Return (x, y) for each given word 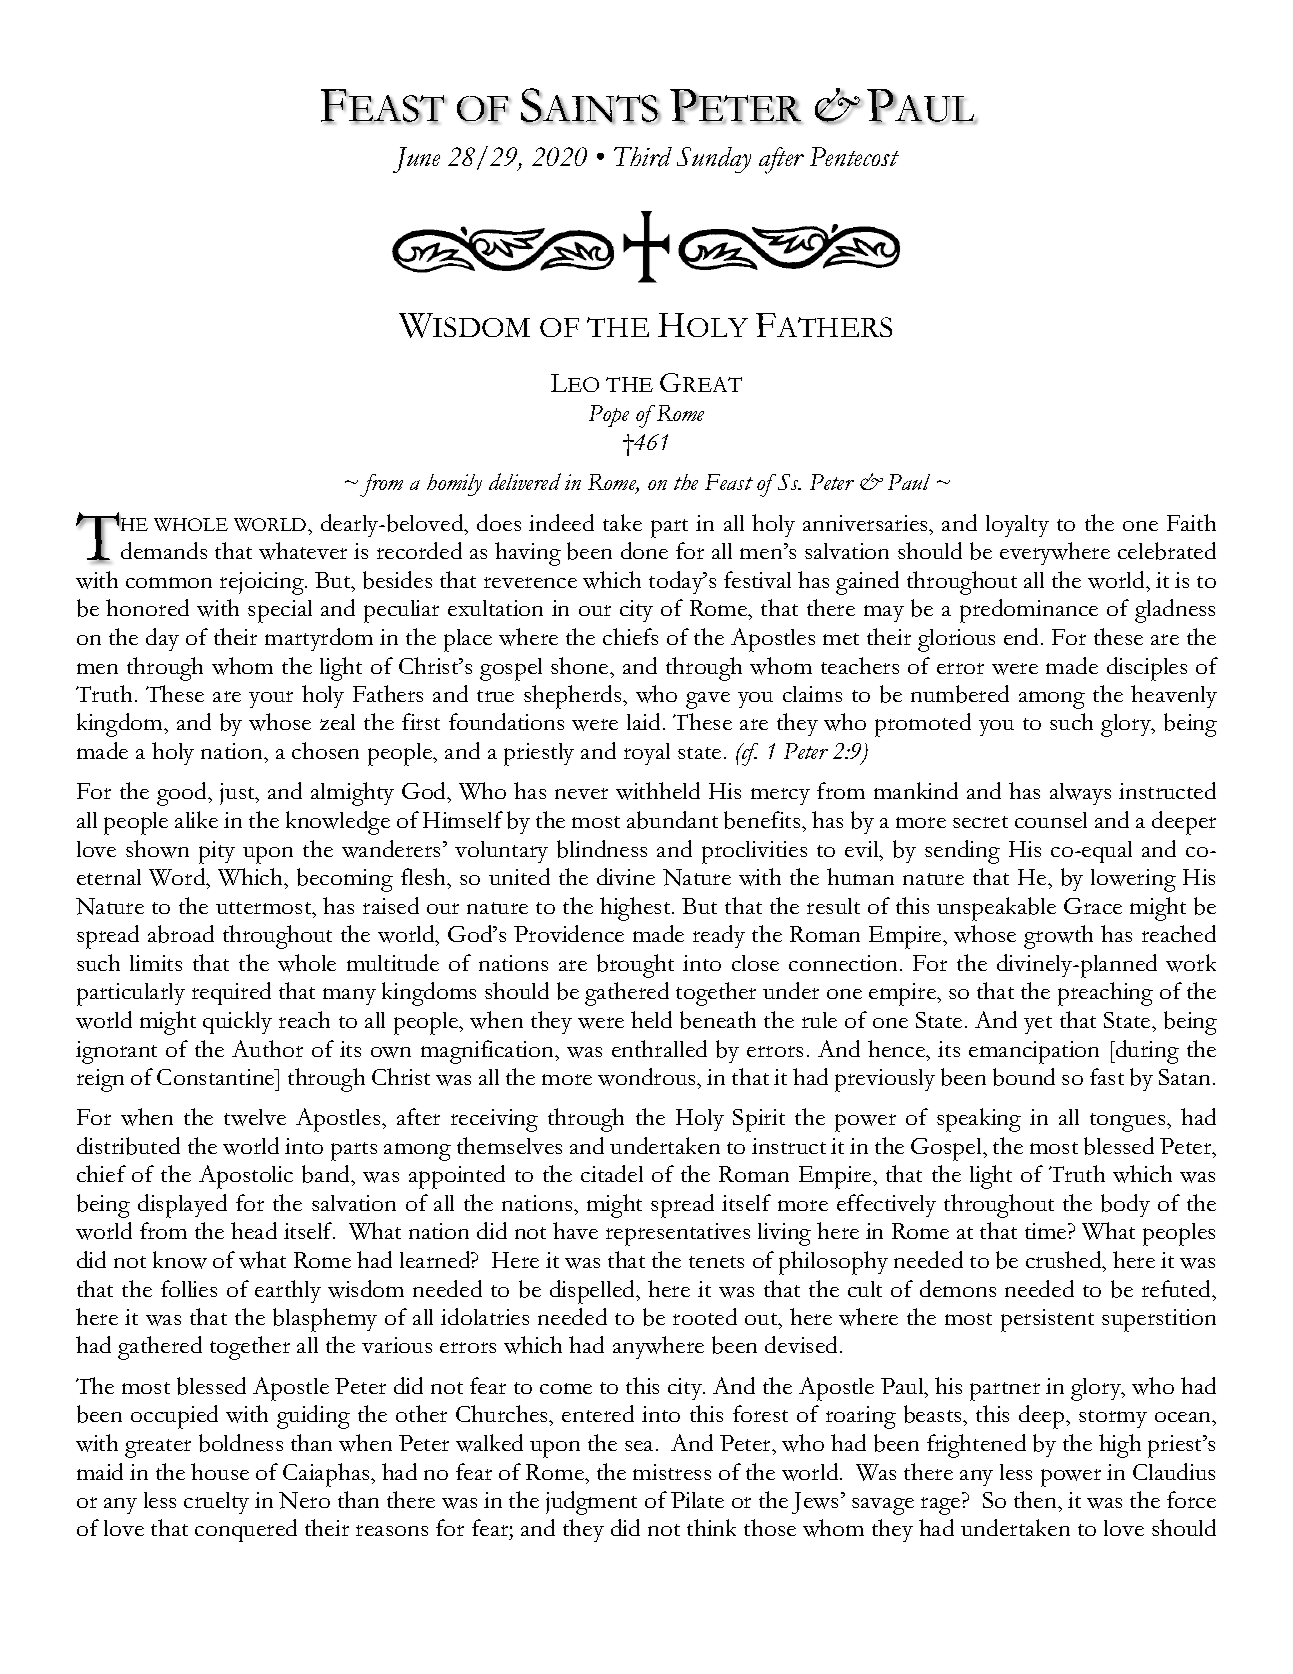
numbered (960, 694)
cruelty (216, 1503)
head (254, 1230)
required (231, 993)
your (271, 699)
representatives (678, 1234)
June (416, 160)
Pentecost (854, 156)
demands (164, 550)
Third (643, 157)
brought (635, 966)
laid (643, 721)
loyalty (1017, 526)
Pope (609, 416)
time (1047, 1231)
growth (1058, 937)
